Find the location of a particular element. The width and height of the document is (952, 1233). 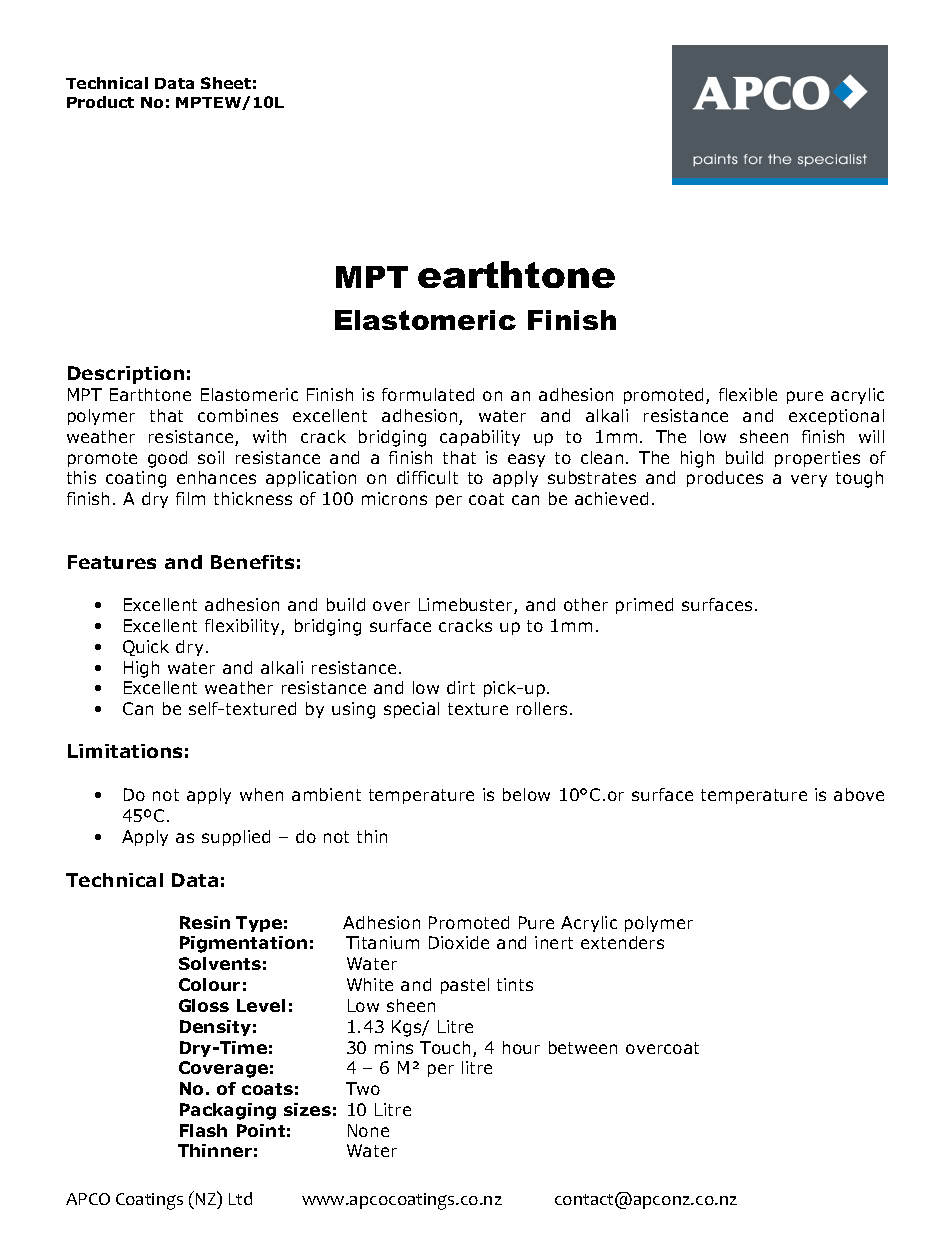

Sheet is located at coordinates (226, 83).
